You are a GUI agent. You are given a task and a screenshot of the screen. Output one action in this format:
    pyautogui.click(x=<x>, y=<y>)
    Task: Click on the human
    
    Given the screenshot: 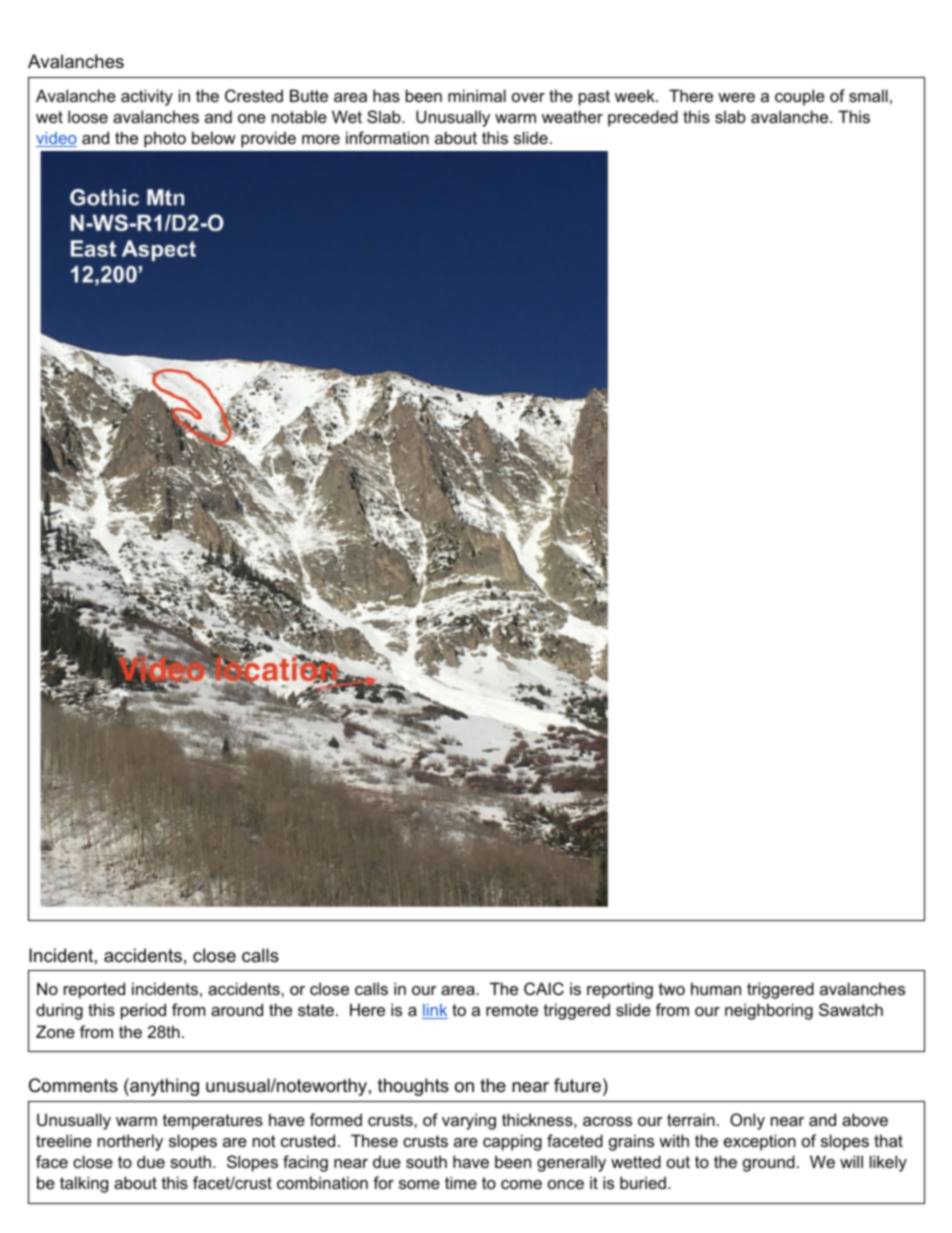 What is the action you would take?
    pyautogui.click(x=716, y=988)
